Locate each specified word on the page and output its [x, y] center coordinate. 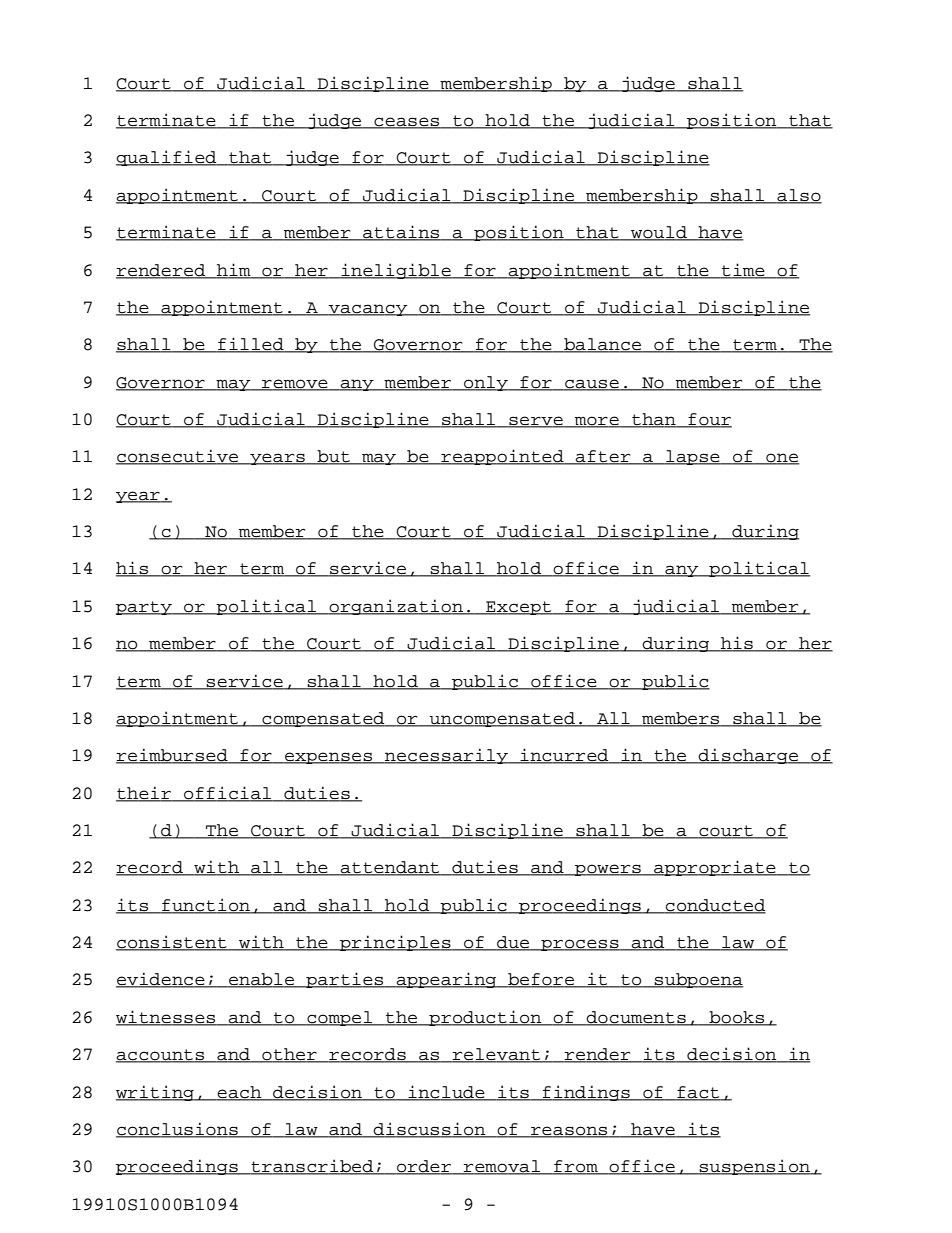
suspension [755, 1167]
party [145, 608]
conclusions [178, 1130]
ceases [407, 123]
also [798, 196]
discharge [748, 756]
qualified [167, 158]
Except [519, 608]
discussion [430, 1130]
